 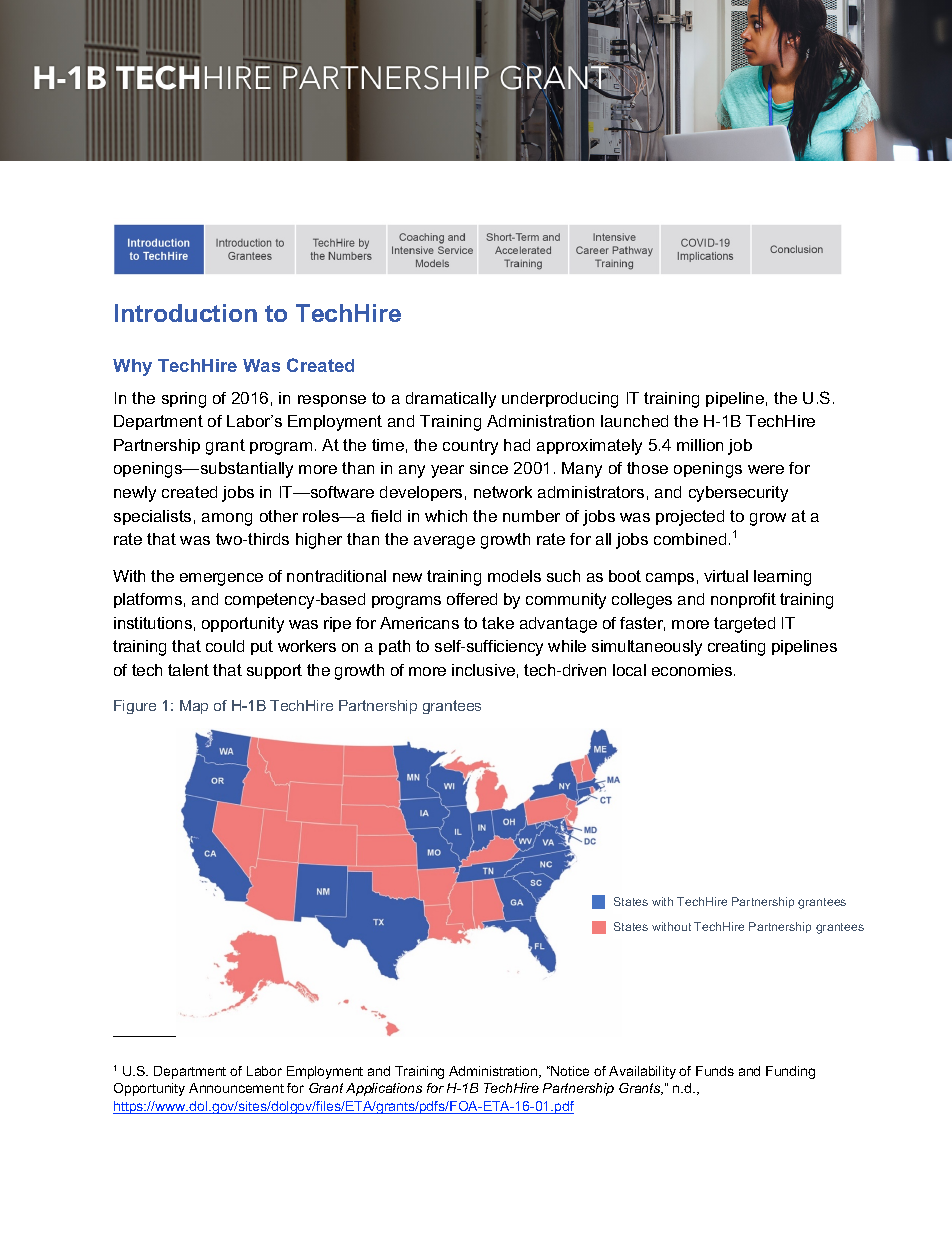 What do you see at coordinates (451, 400) in the page?
I see `dramatically` at bounding box center [451, 400].
